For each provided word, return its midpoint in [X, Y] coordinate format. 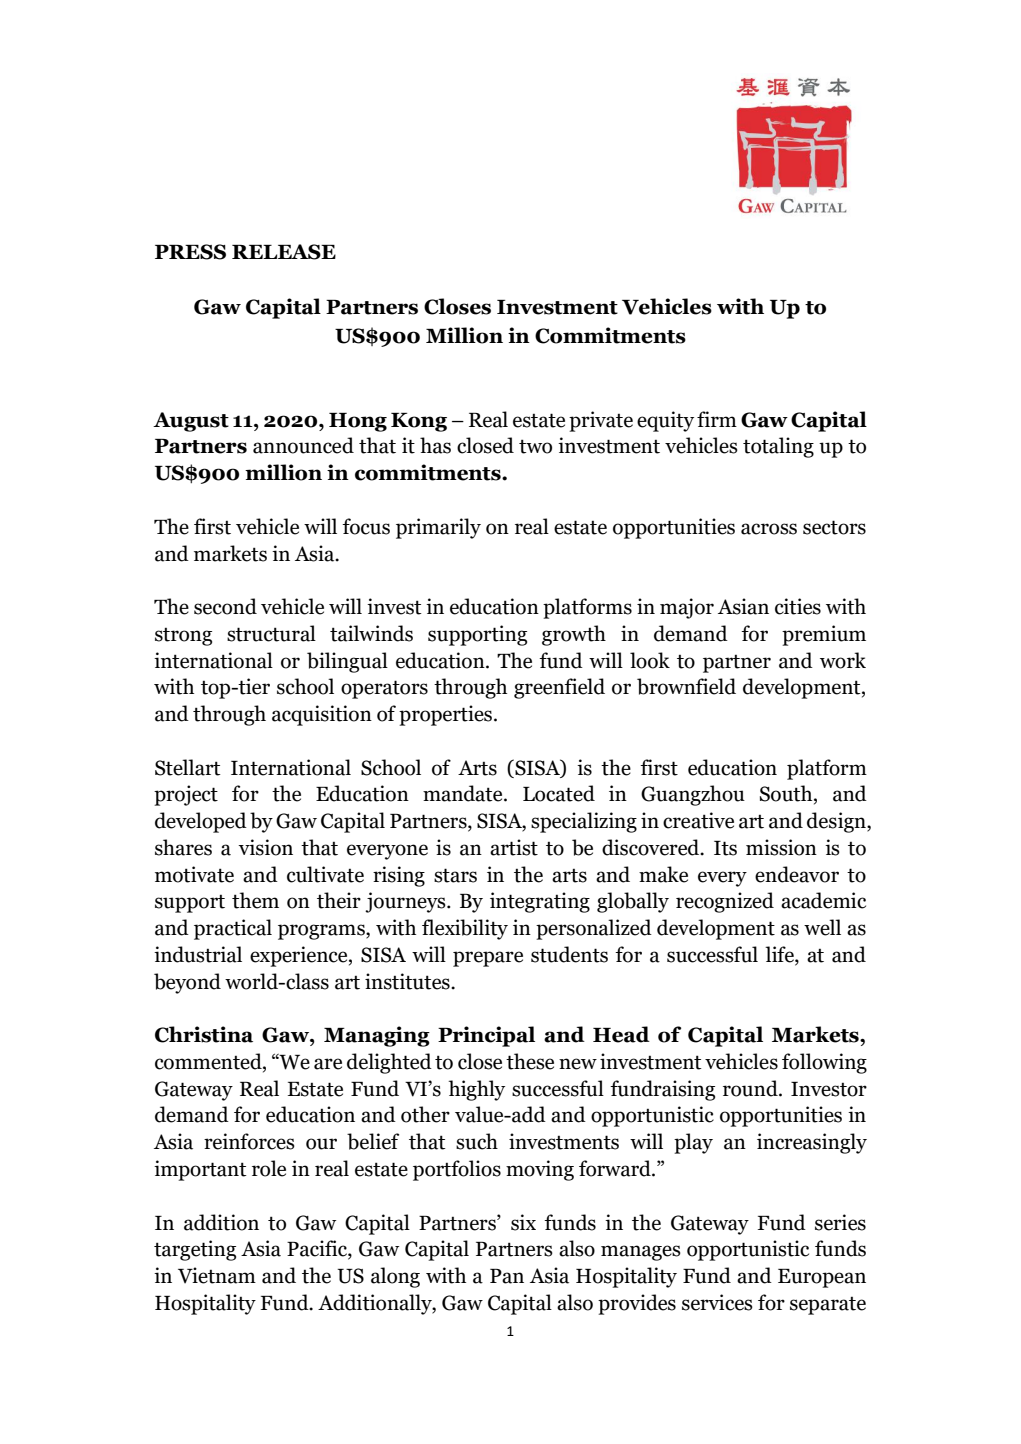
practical [233, 929]
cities [798, 606]
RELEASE [284, 252]
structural [271, 633]
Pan [507, 1276]
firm [717, 419]
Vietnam [217, 1275]
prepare [488, 959]
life [780, 955]
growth [574, 635]
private [601, 421]
